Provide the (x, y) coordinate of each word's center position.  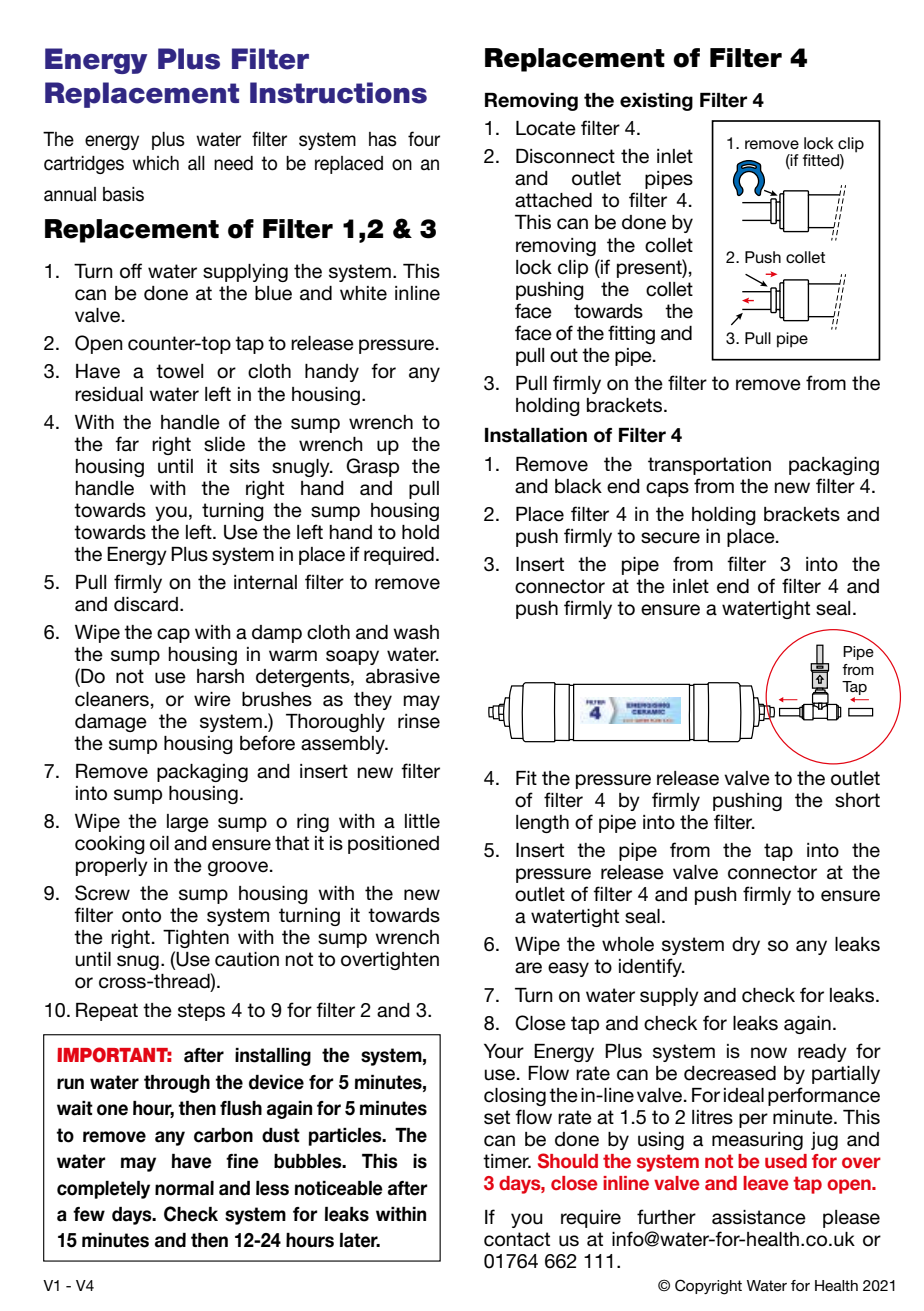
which (155, 163)
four (424, 139)
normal (184, 1188)
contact (517, 1239)
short (857, 800)
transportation (709, 466)
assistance (759, 1217)
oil (159, 843)
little (422, 821)
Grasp (372, 467)
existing (656, 102)
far (127, 444)
